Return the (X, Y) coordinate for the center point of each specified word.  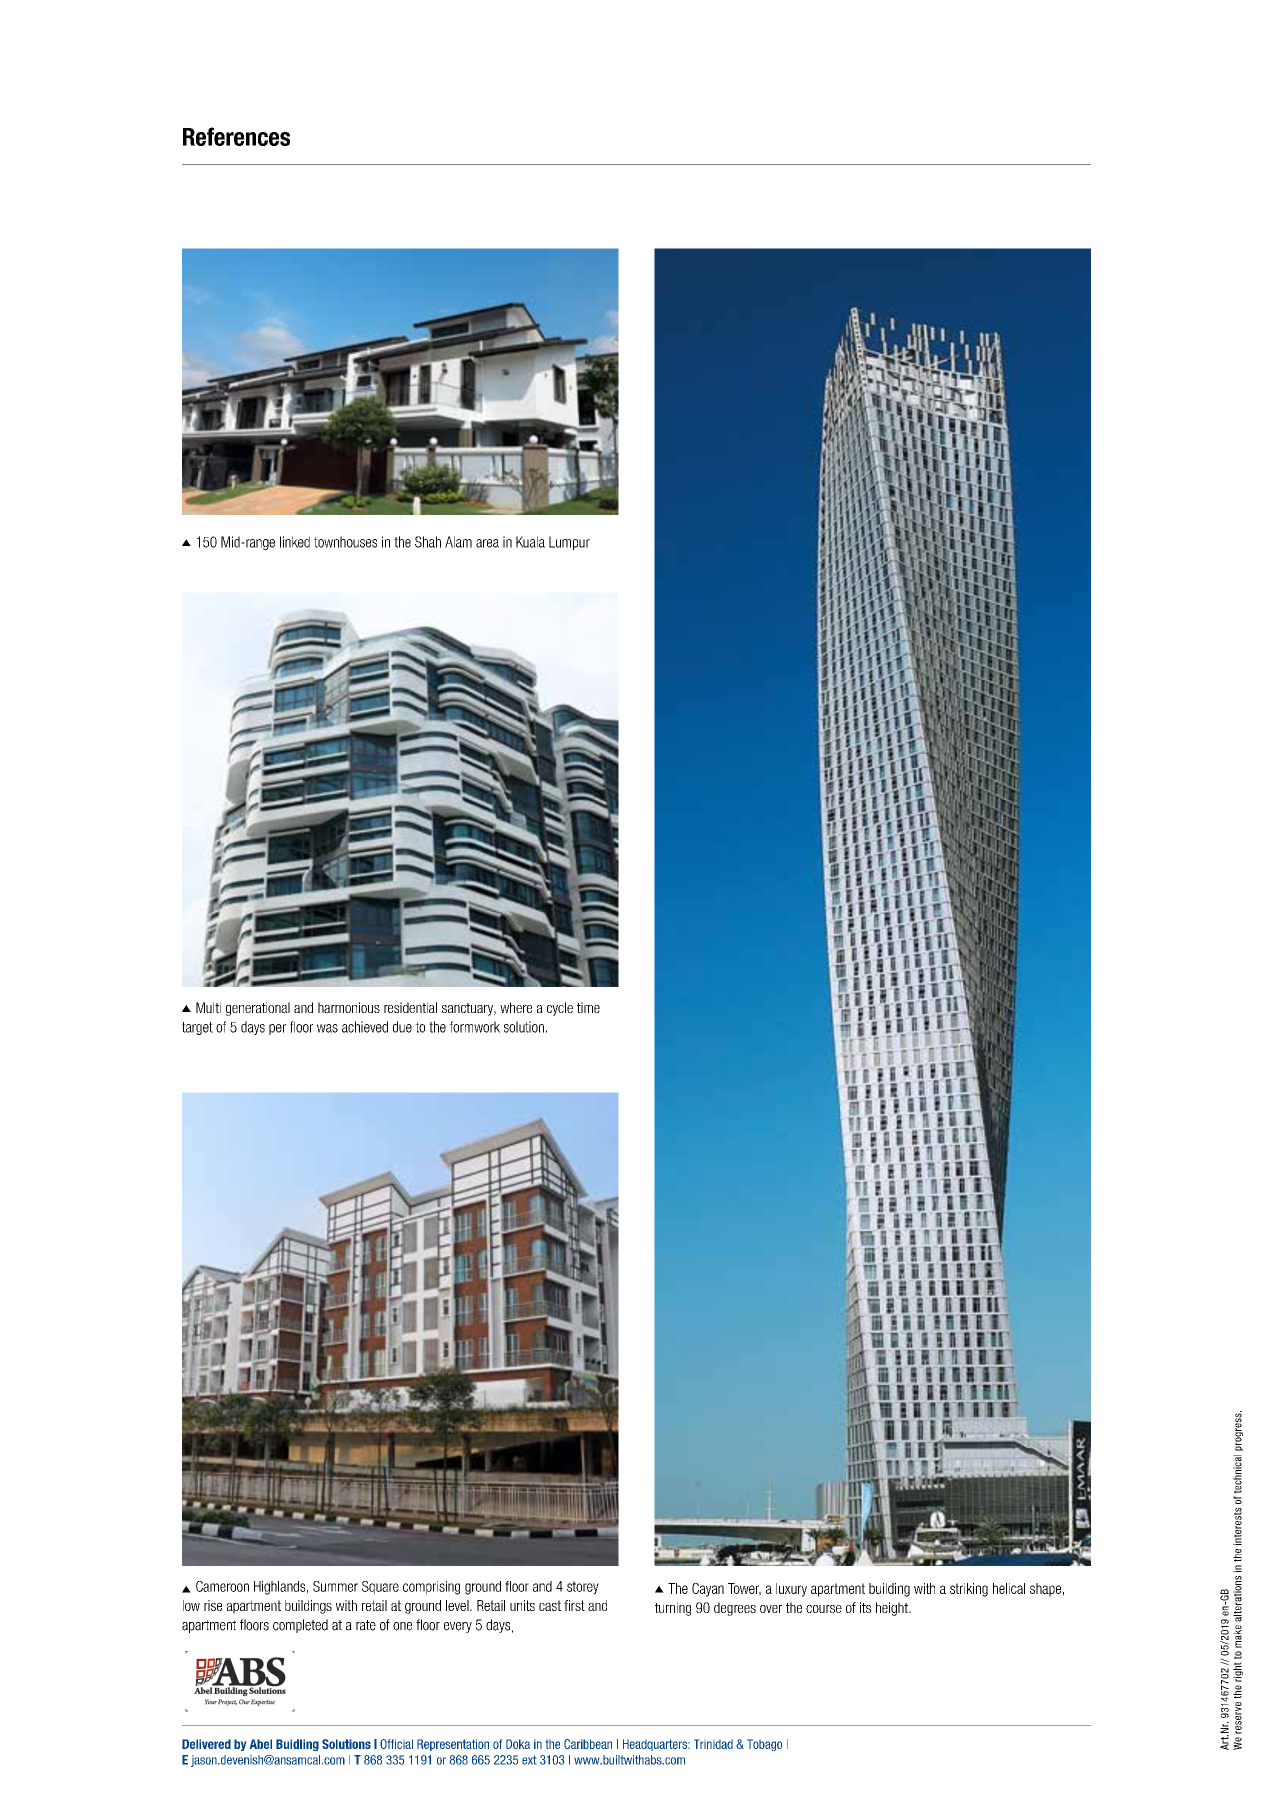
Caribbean (588, 1744)
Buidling (297, 1745)
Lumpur (569, 543)
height (893, 1609)
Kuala (530, 542)
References (236, 136)
